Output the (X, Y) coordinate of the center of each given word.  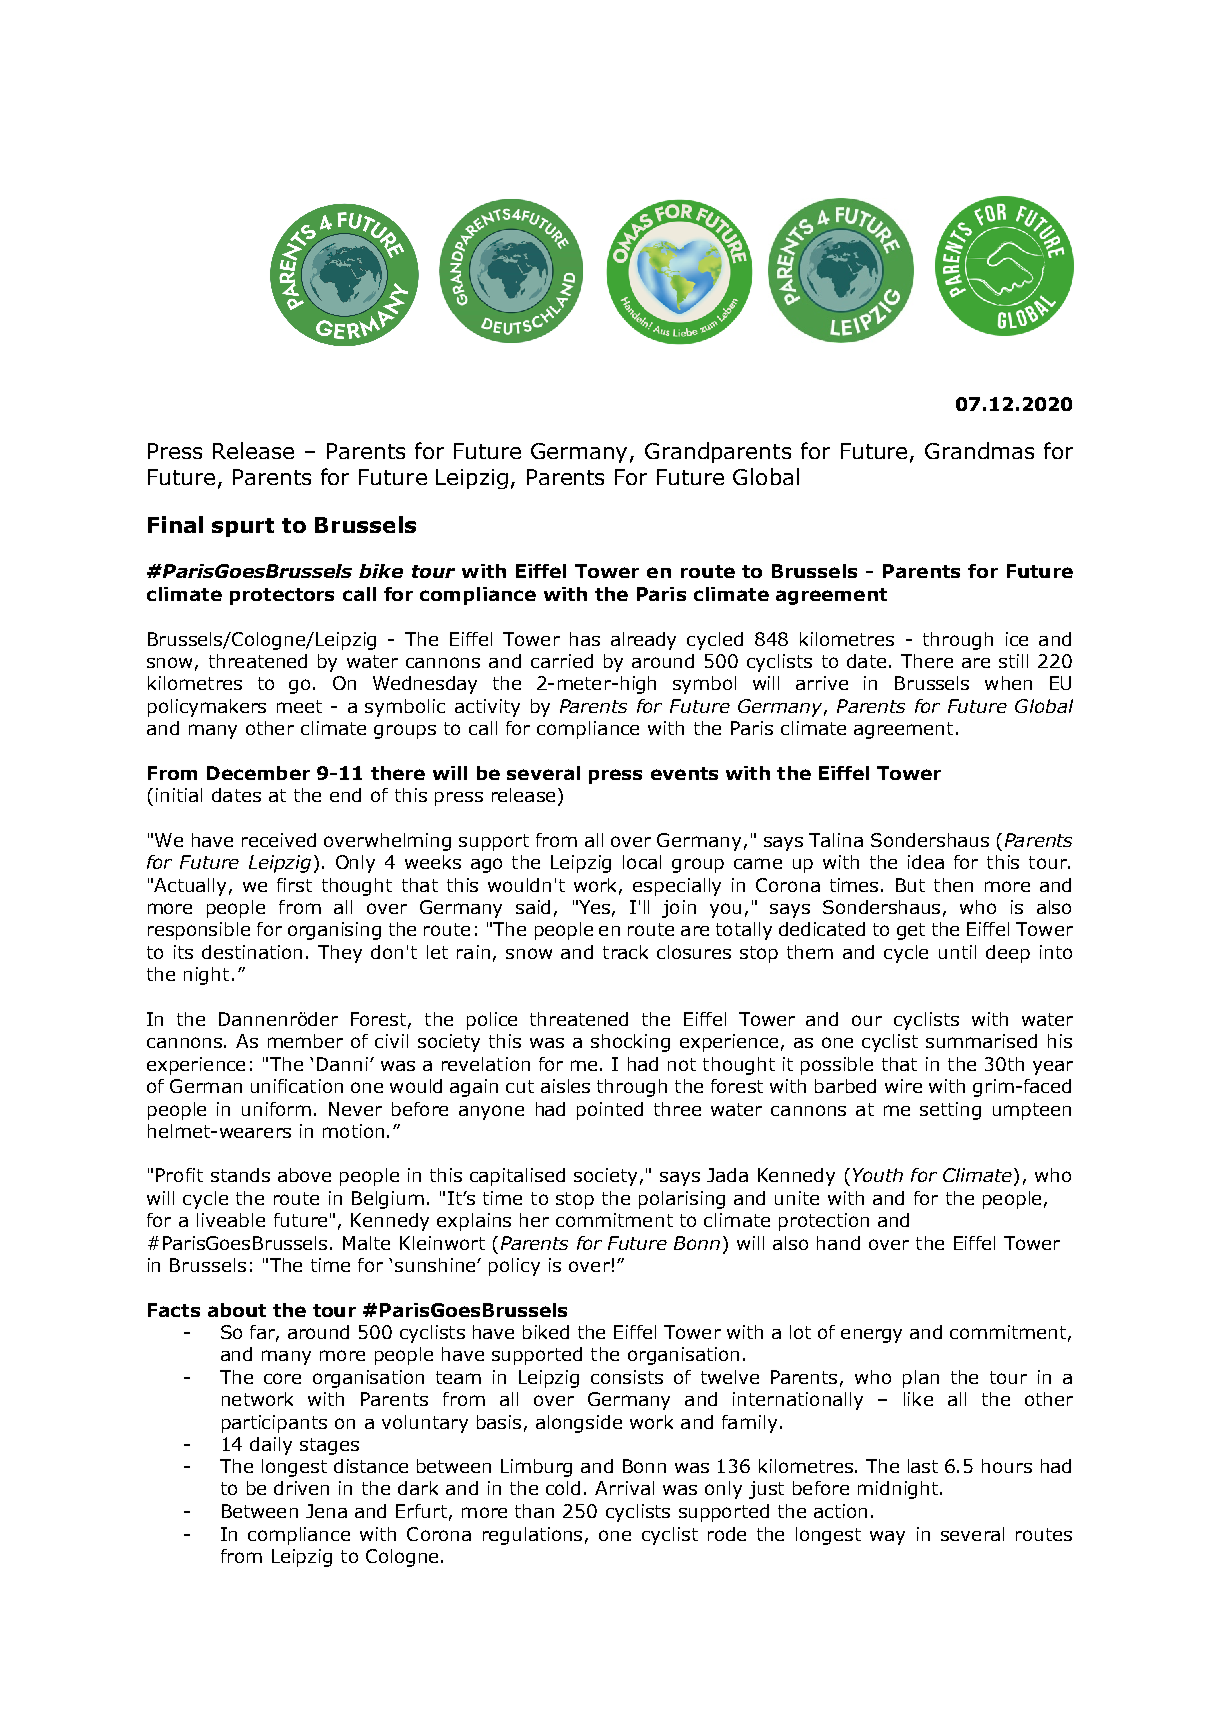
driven (301, 1488)
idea (926, 862)
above (304, 1175)
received (279, 840)
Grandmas (979, 450)
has (585, 639)
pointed (610, 1111)
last (923, 1466)
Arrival (624, 1488)
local (642, 862)
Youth (878, 1175)
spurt (243, 527)
